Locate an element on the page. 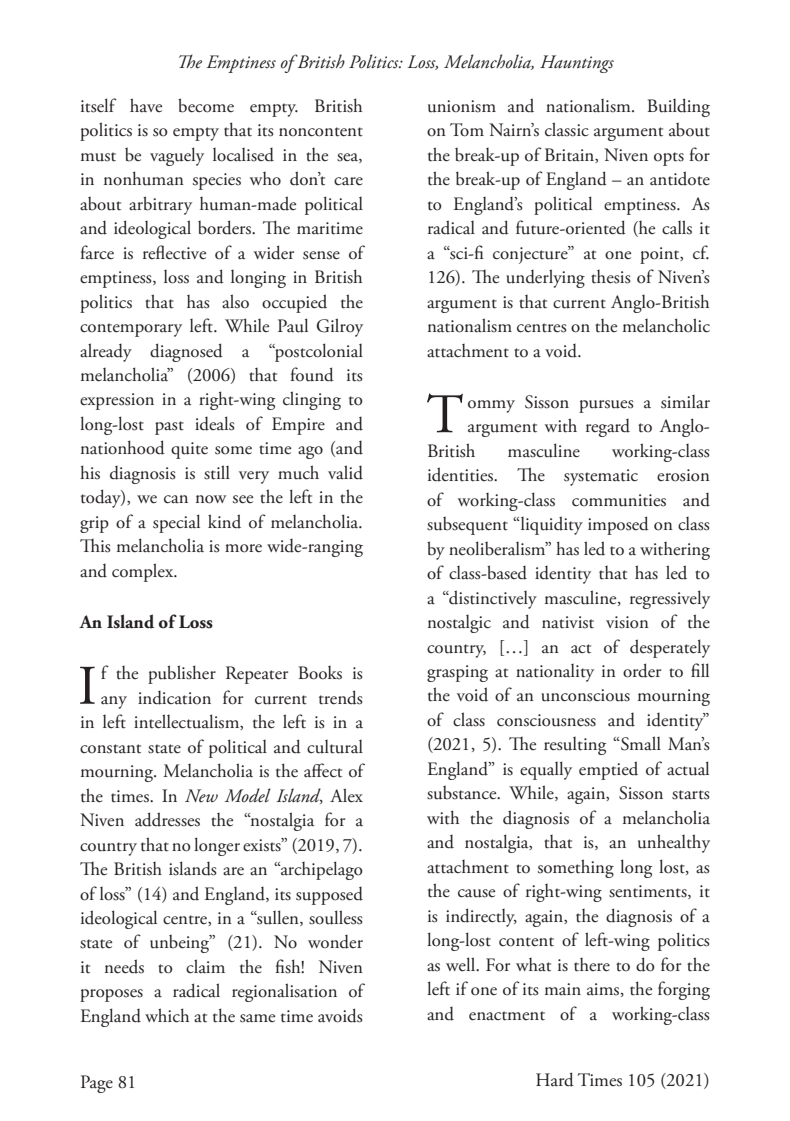  Hard is located at coordinates (555, 1079).
